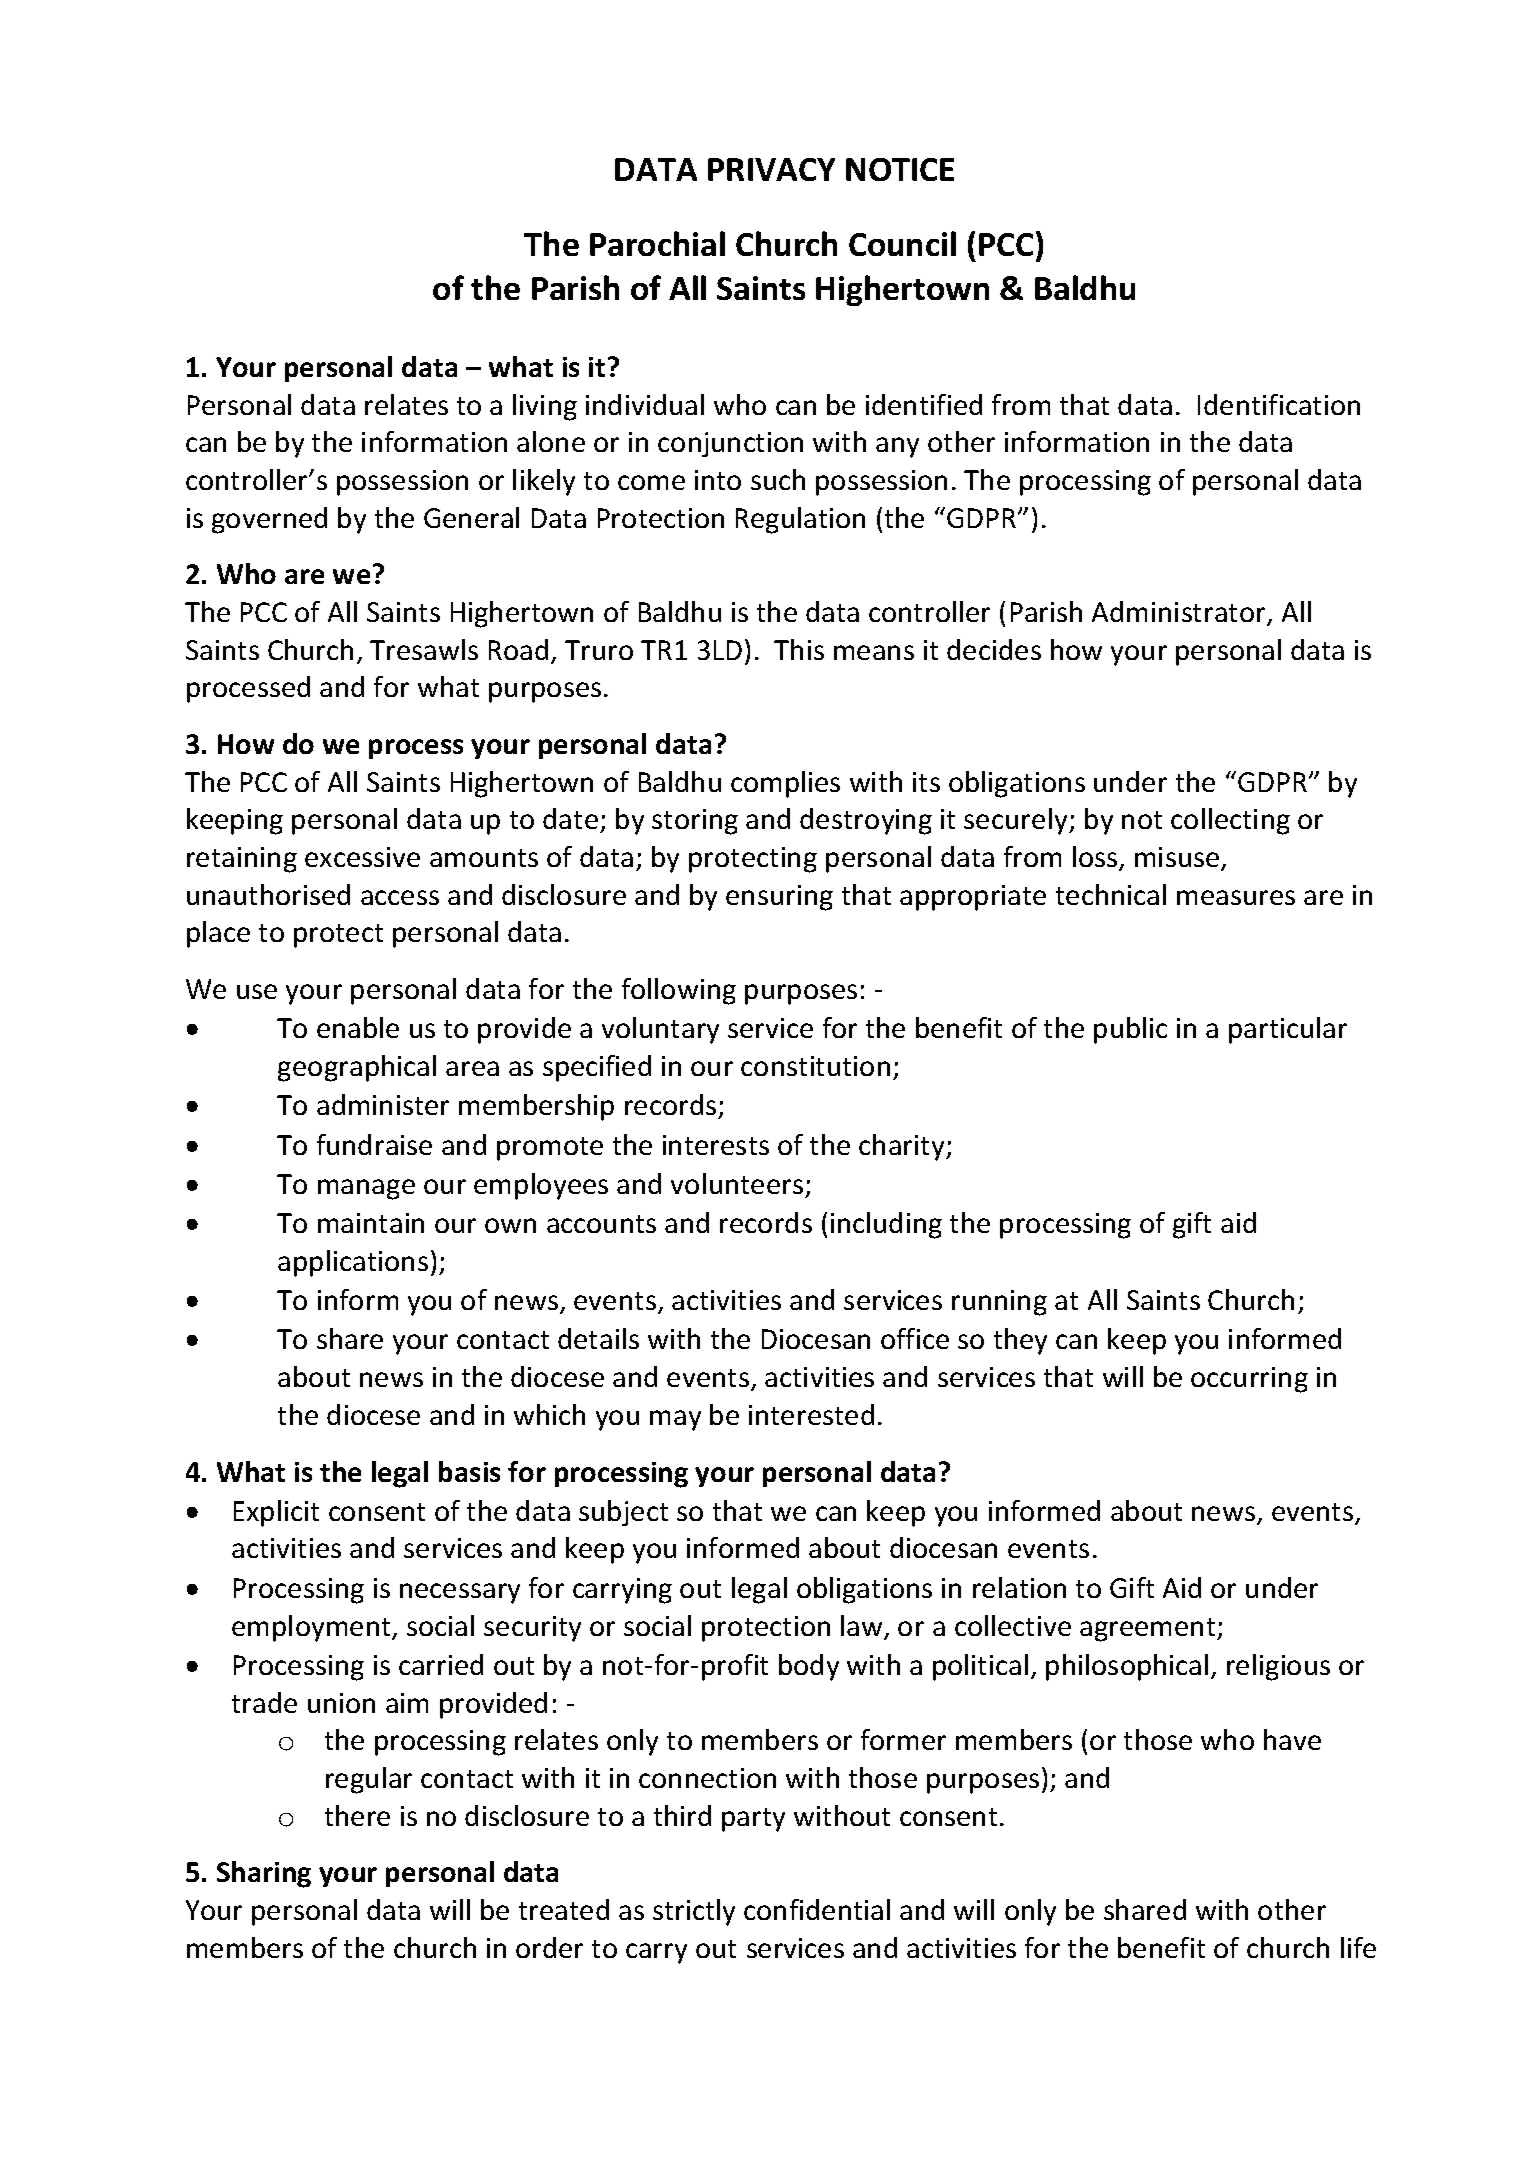  Describe the element at coordinates (771, 169) in the page. I see `PRIVACY` at that location.
